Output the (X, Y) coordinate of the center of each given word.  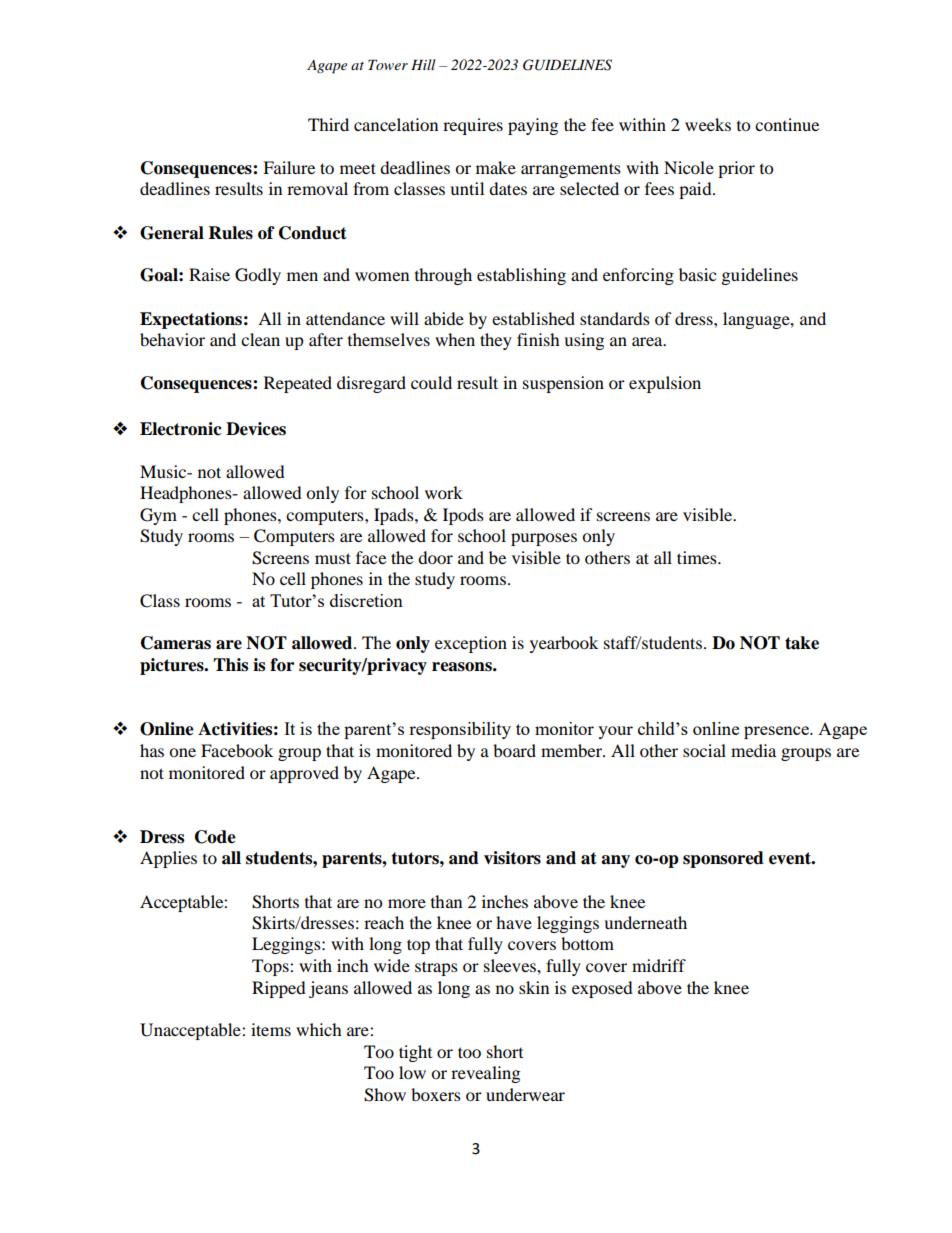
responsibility (460, 730)
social (704, 750)
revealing (485, 1074)
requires (473, 126)
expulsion (665, 384)
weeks (708, 124)
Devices (256, 429)
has (152, 750)
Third (328, 124)
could (431, 382)
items (271, 1029)
